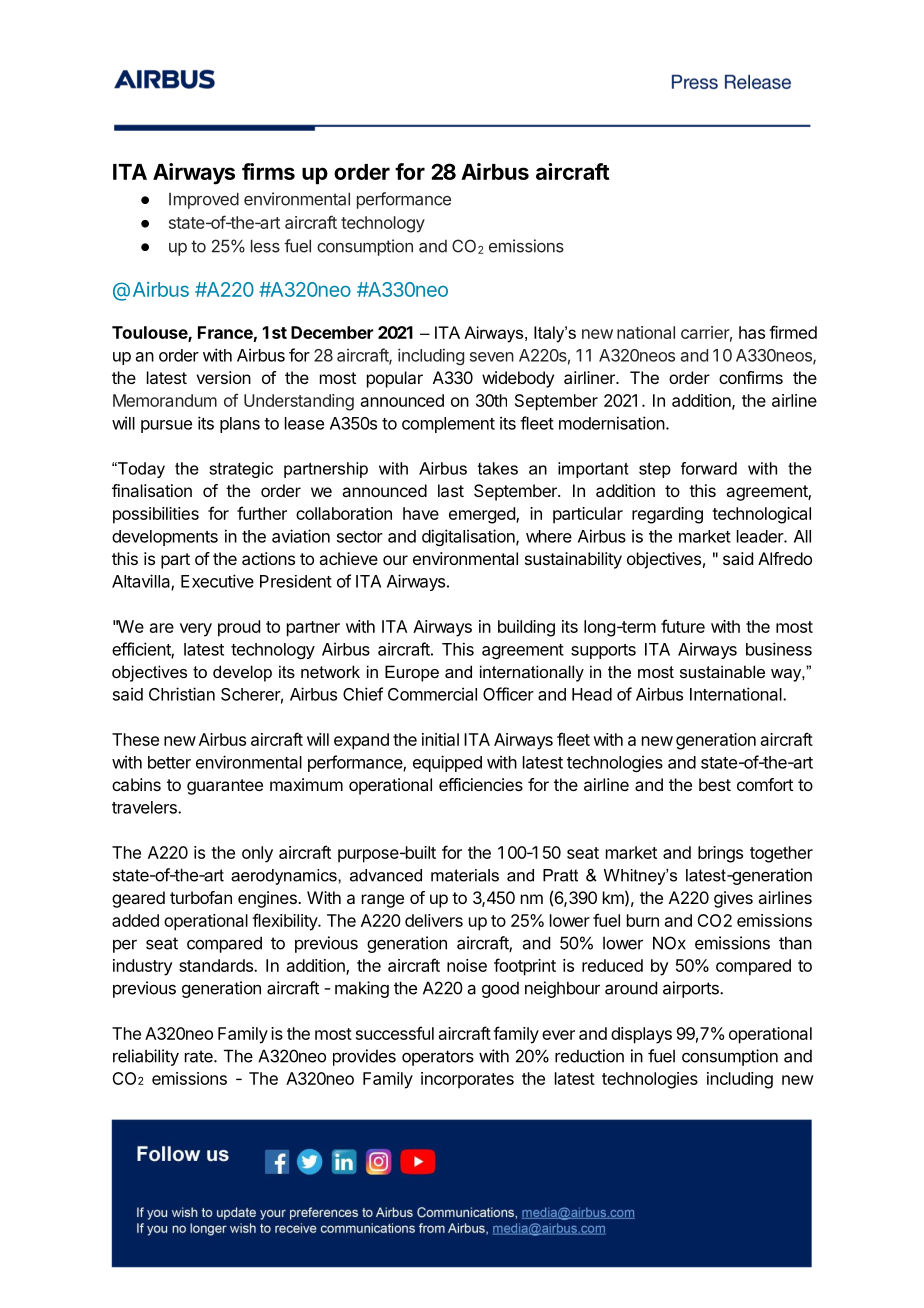 The image size is (924, 1308). I want to click on materials, so click(465, 875).
